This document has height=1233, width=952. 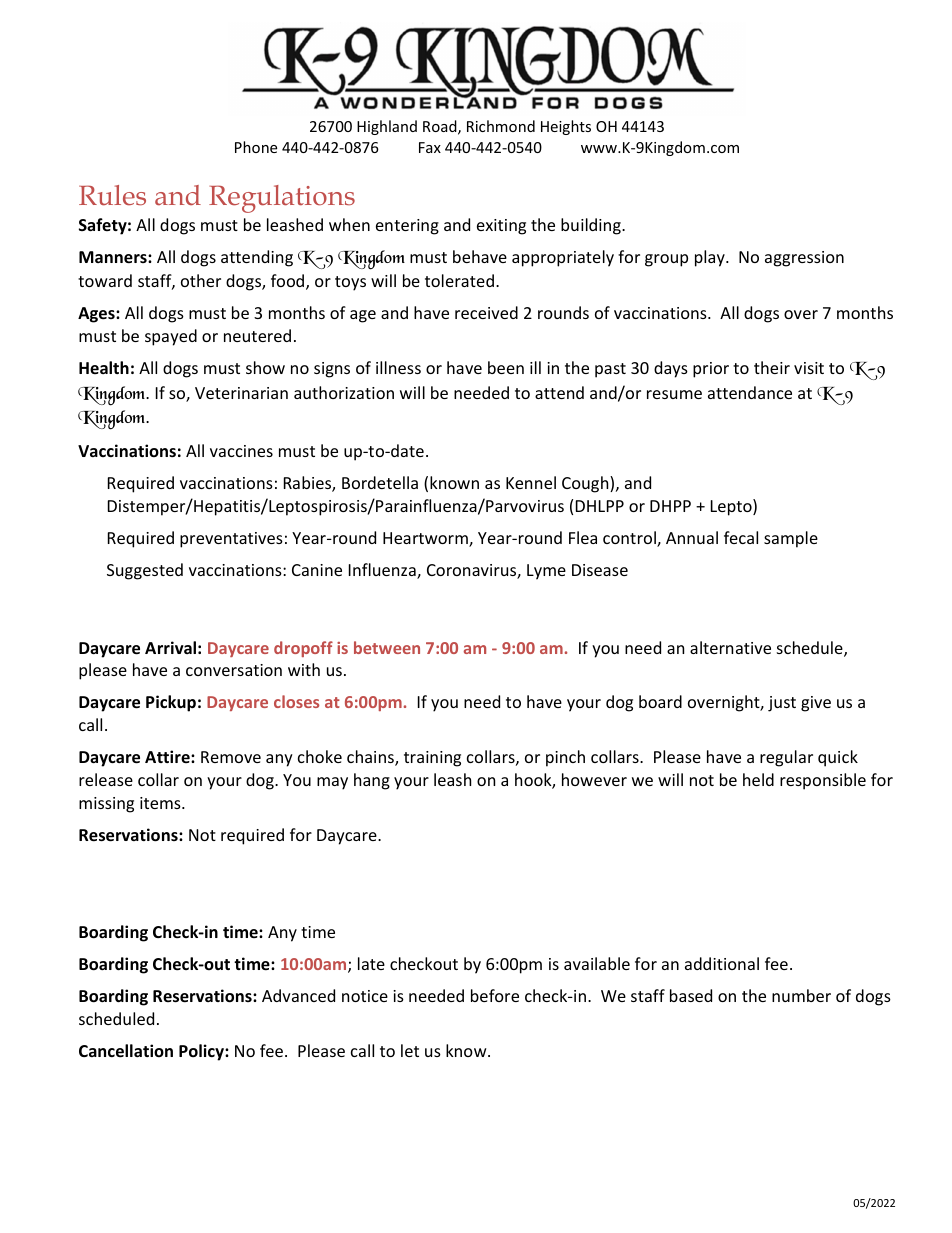 What do you see at coordinates (430, 147) in the document?
I see `Fax` at bounding box center [430, 147].
